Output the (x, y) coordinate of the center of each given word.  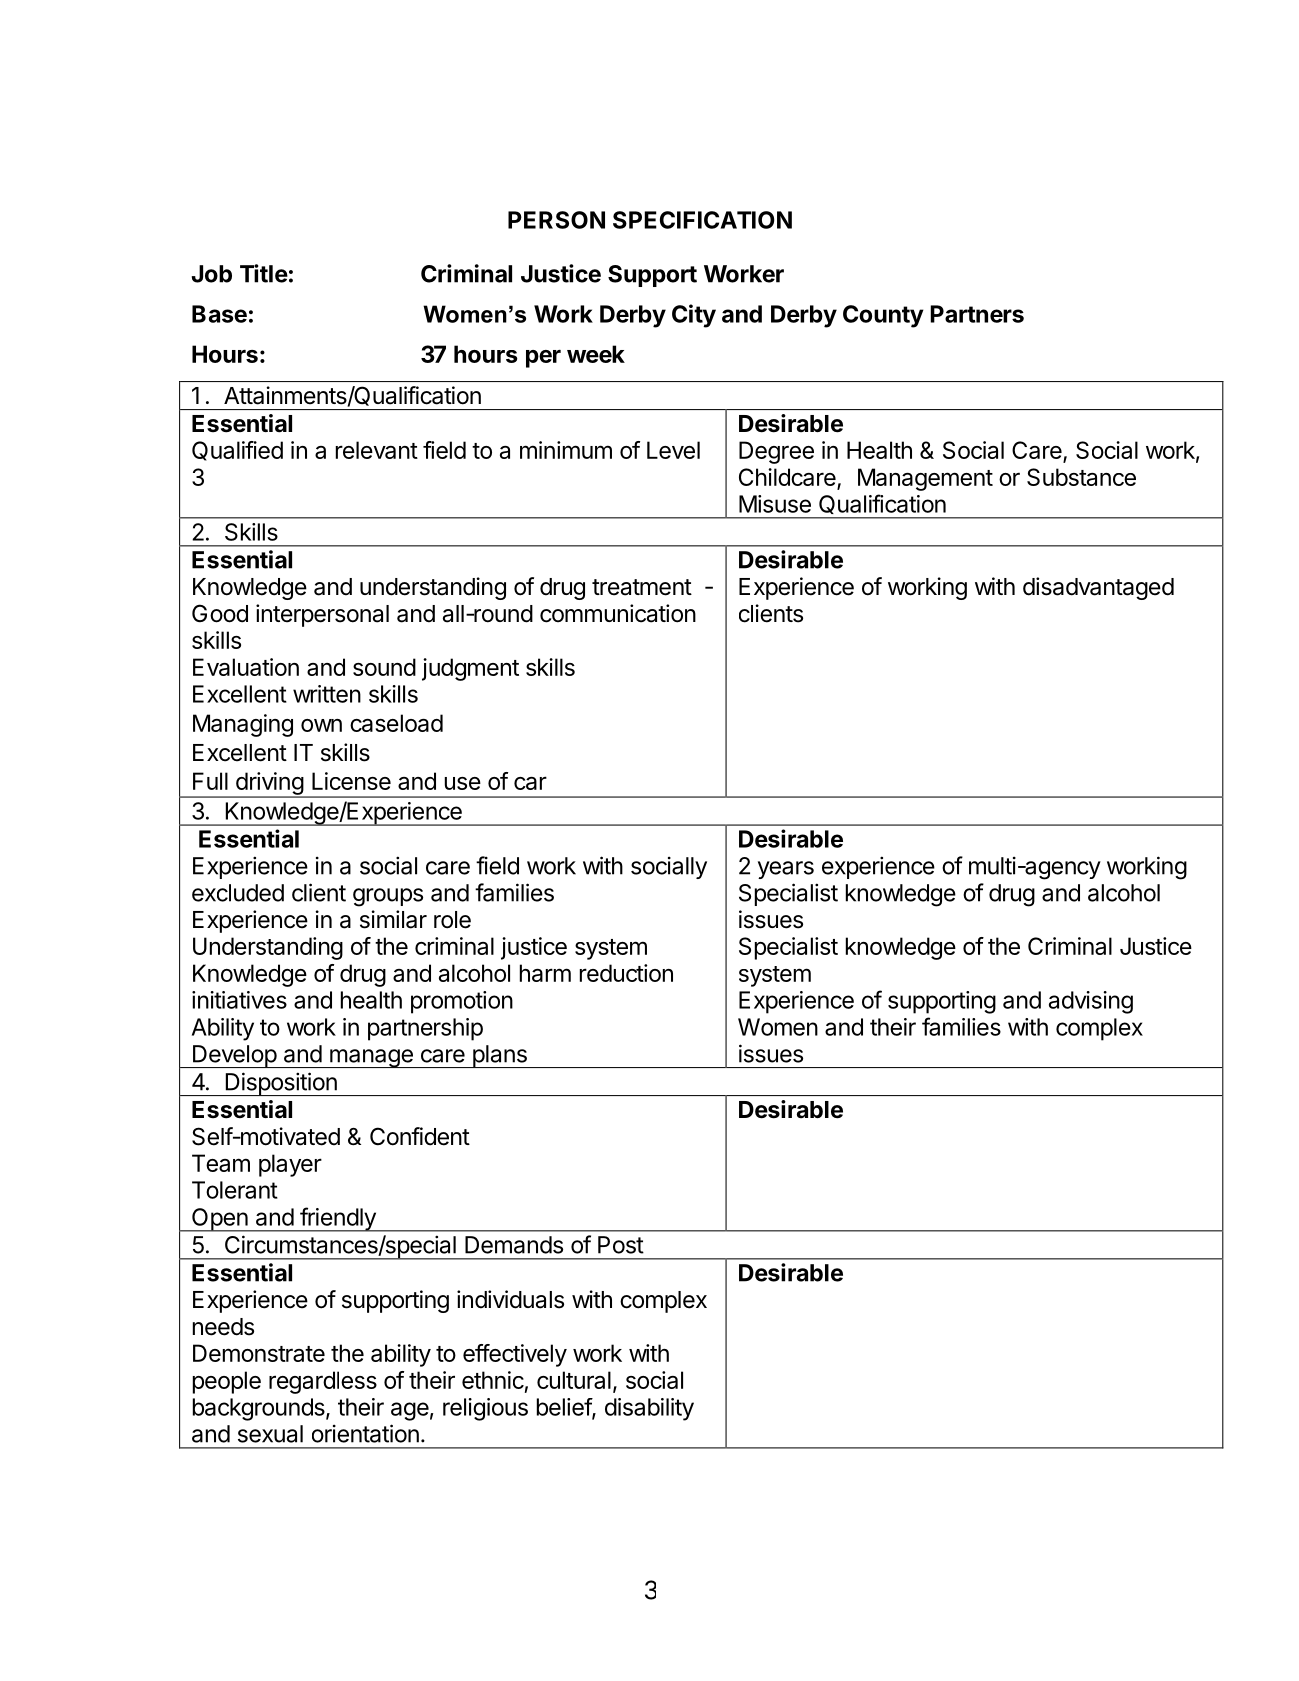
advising (1091, 1002)
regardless (323, 1382)
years (786, 870)
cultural (574, 1380)
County (883, 316)
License (351, 781)
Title (264, 273)
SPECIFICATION (702, 220)
